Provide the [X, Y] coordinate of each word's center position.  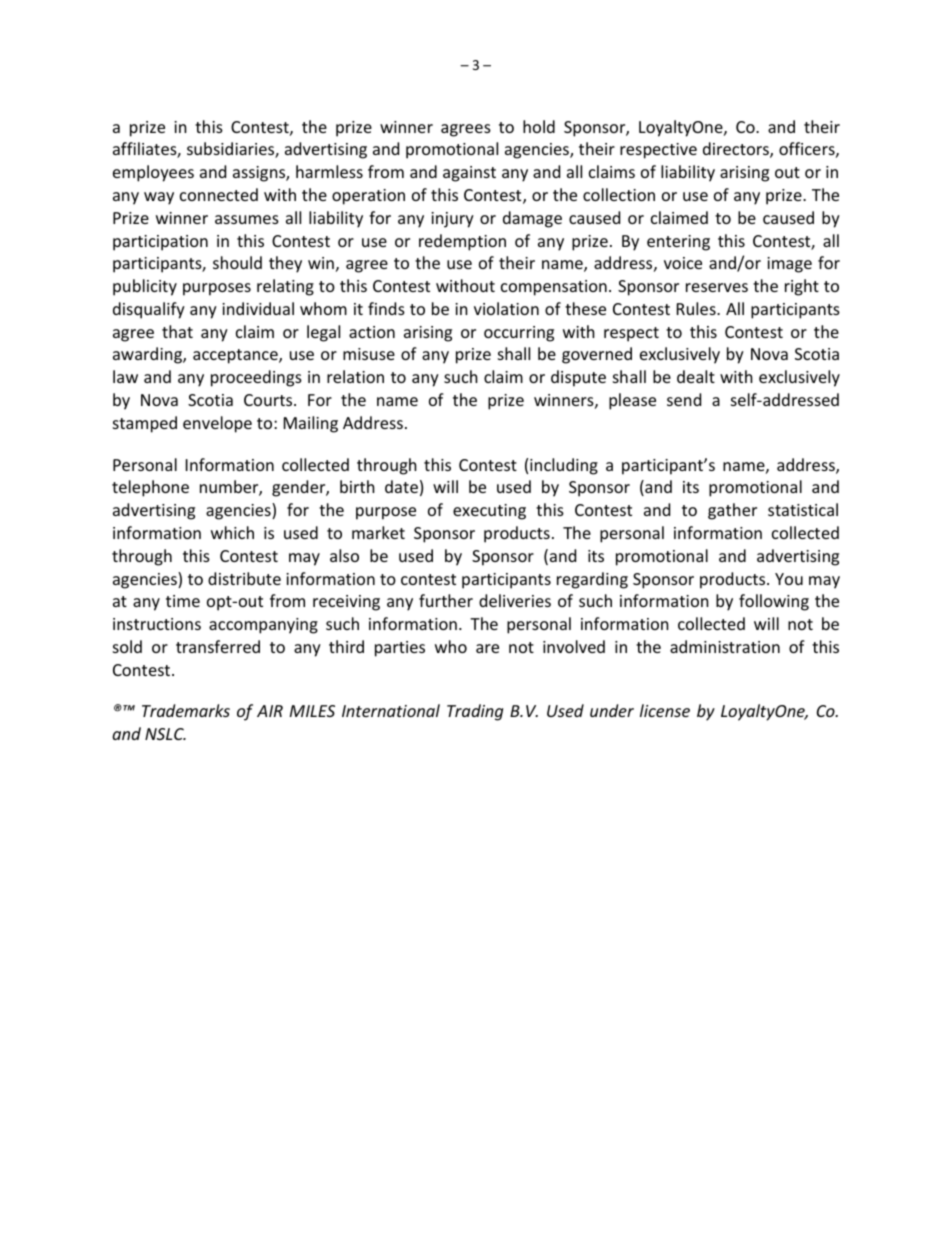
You [789, 579]
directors [737, 150]
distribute [244, 578]
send [684, 399]
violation [506, 308]
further [446, 600]
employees [153, 173]
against [469, 174]
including [564, 466]
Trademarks [186, 710]
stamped [145, 424]
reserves [717, 287]
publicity [145, 287]
